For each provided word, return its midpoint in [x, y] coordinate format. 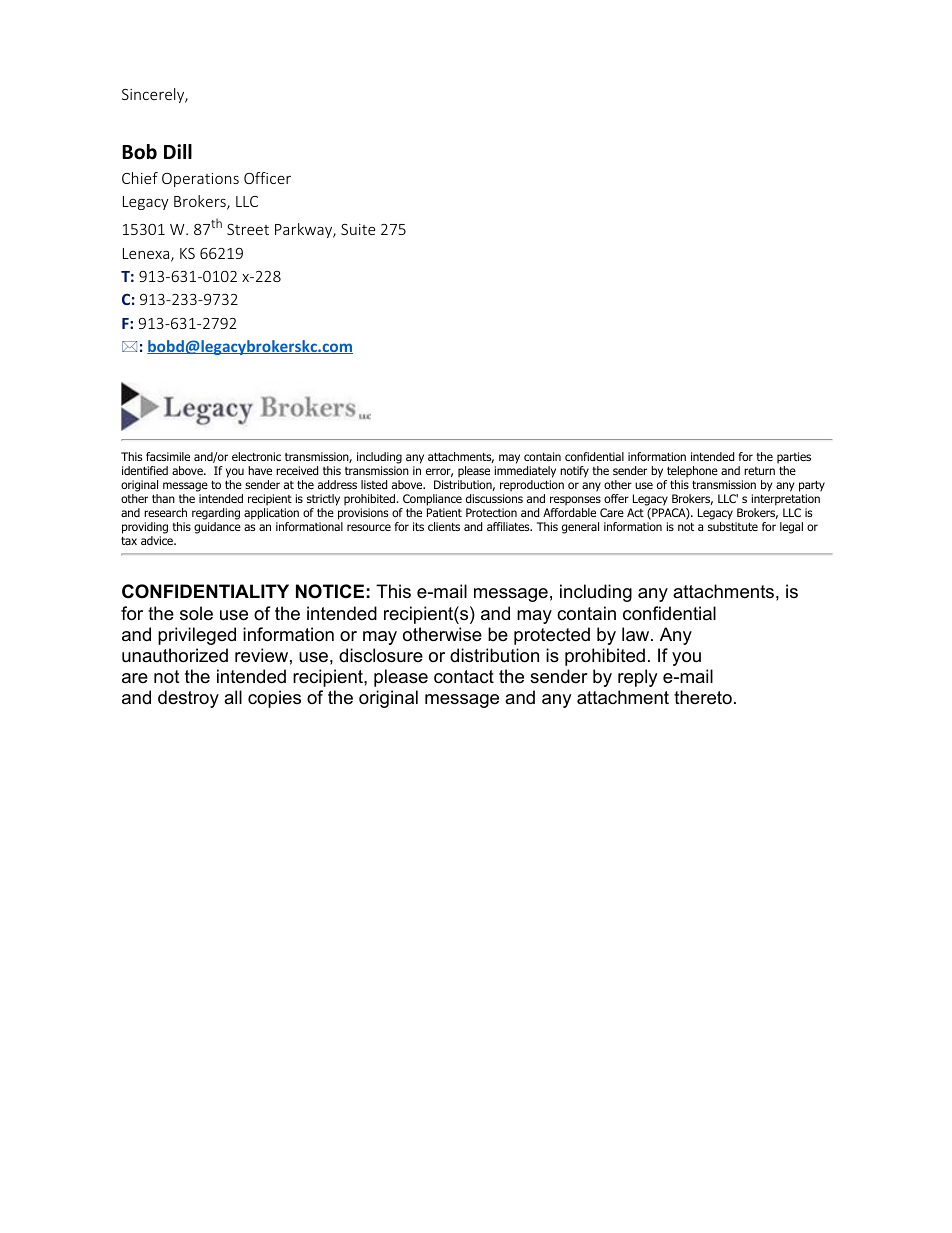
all [233, 697]
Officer [267, 178]
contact [464, 677]
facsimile [168, 456]
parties [794, 458]
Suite [358, 229]
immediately [525, 472]
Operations [200, 180]
